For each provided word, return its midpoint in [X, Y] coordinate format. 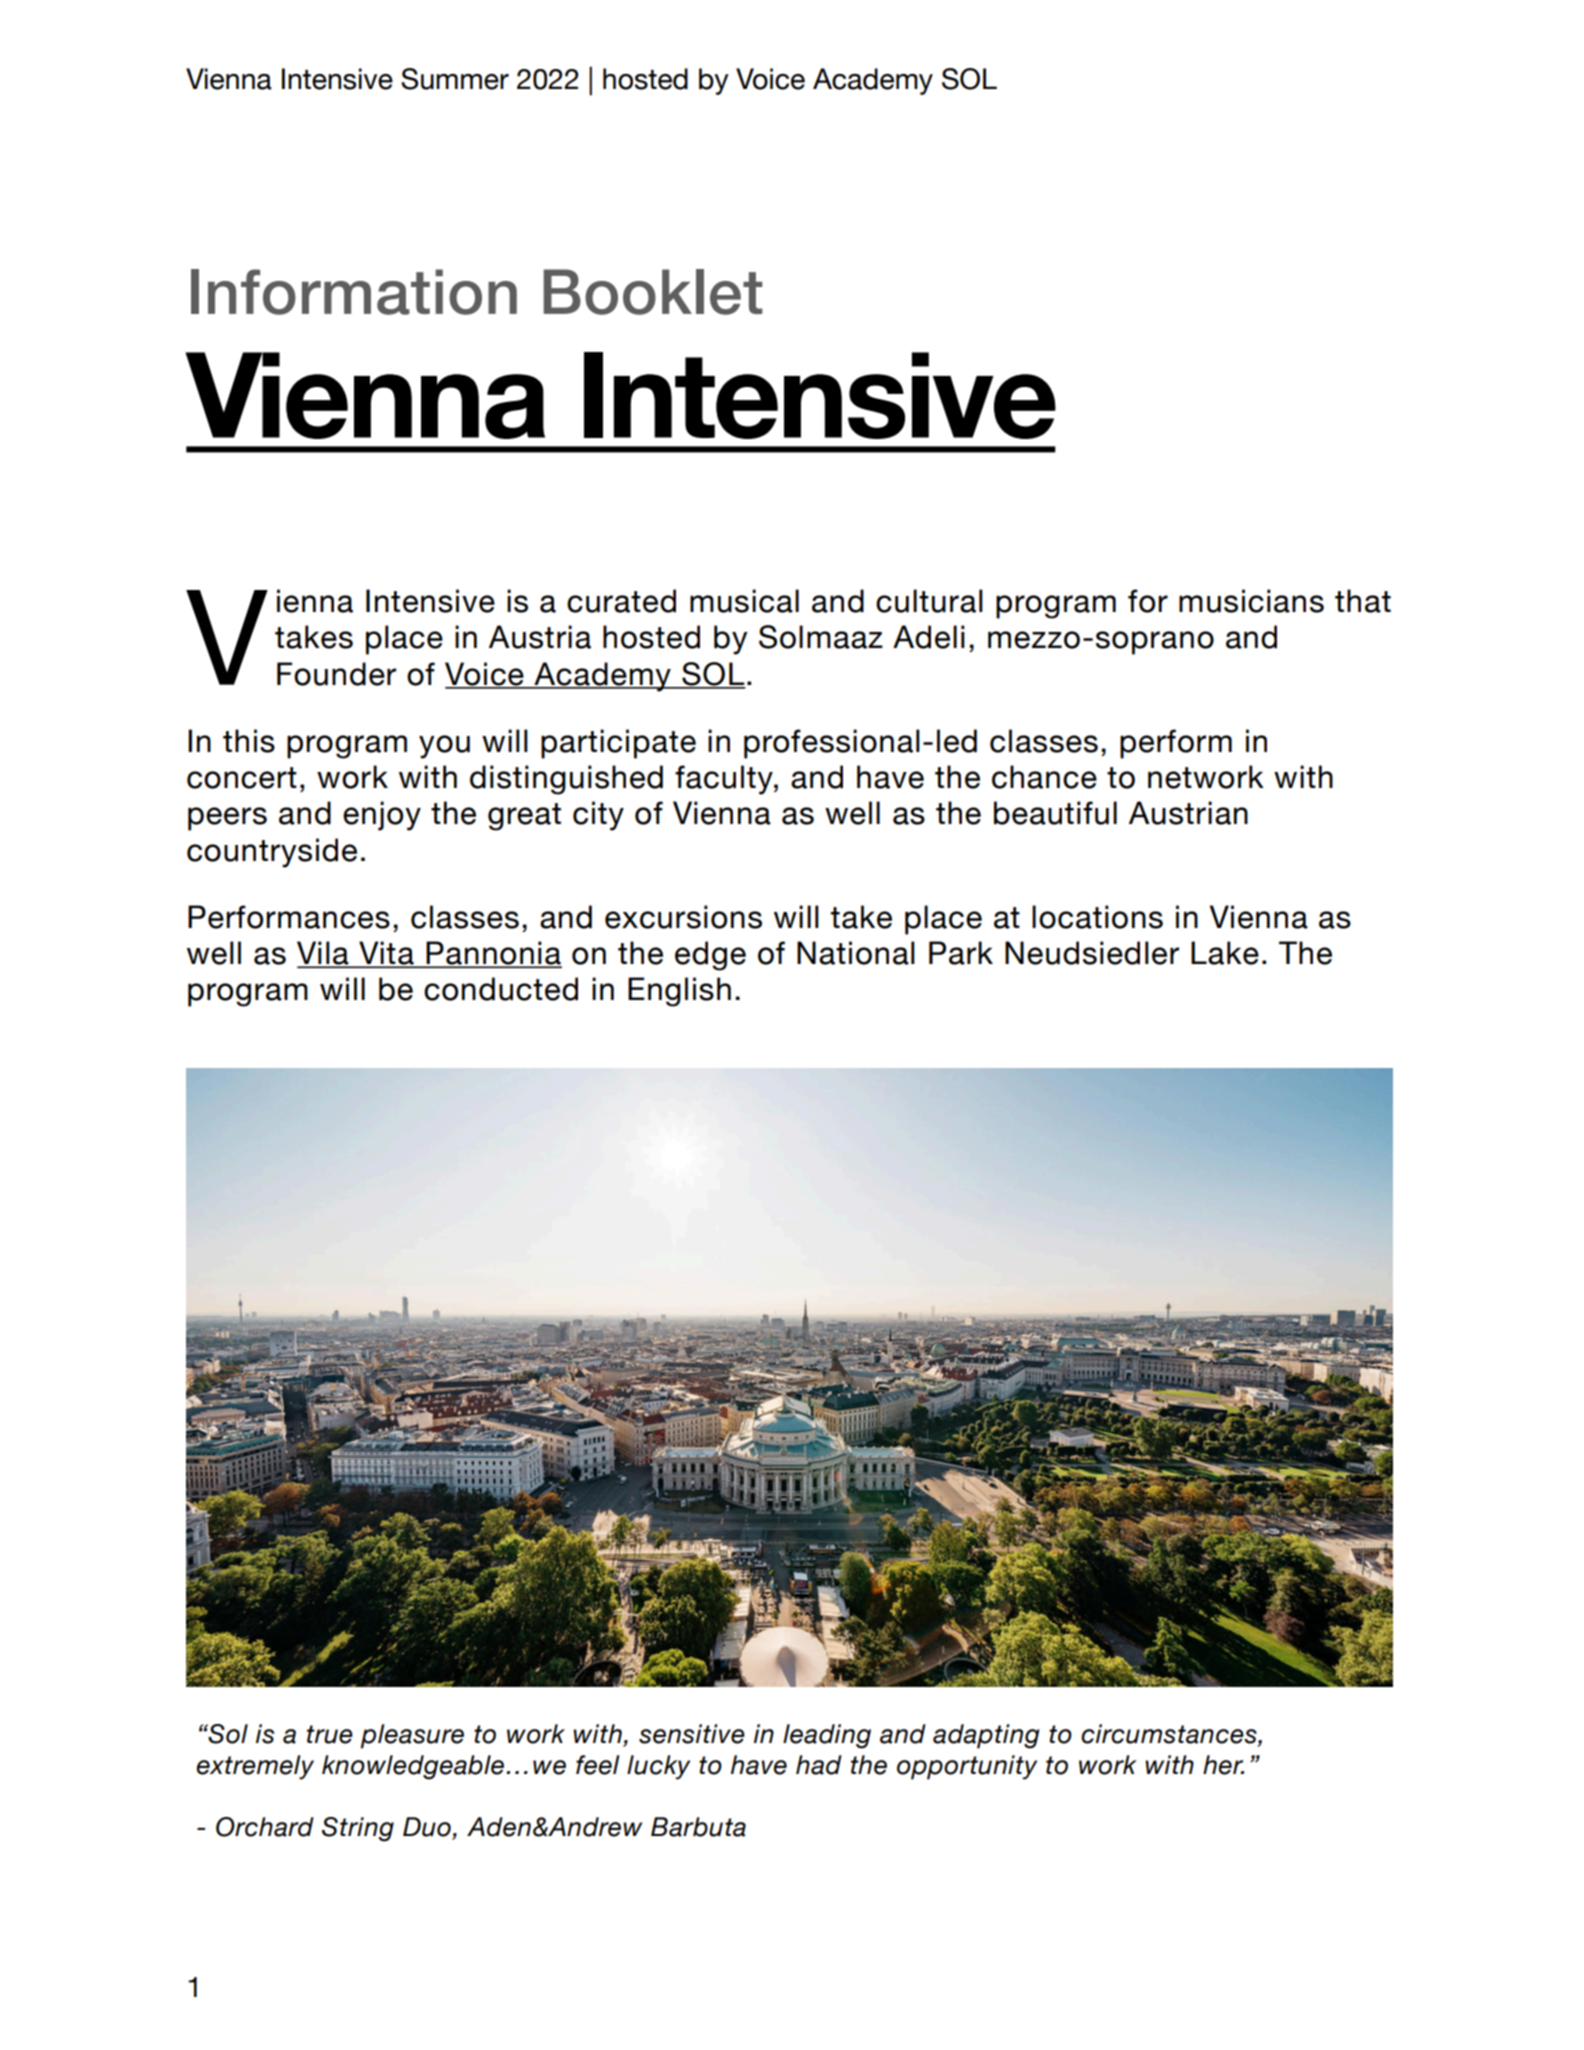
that [1363, 601]
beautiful [1055, 813]
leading [827, 1736]
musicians [1251, 601]
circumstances [1170, 1734]
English [679, 992]
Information [354, 292]
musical [744, 601]
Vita [386, 954]
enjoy [382, 816]
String [358, 1829]
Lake [1225, 953]
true [330, 1734]
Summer [455, 79]
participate [618, 744]
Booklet [653, 292]
